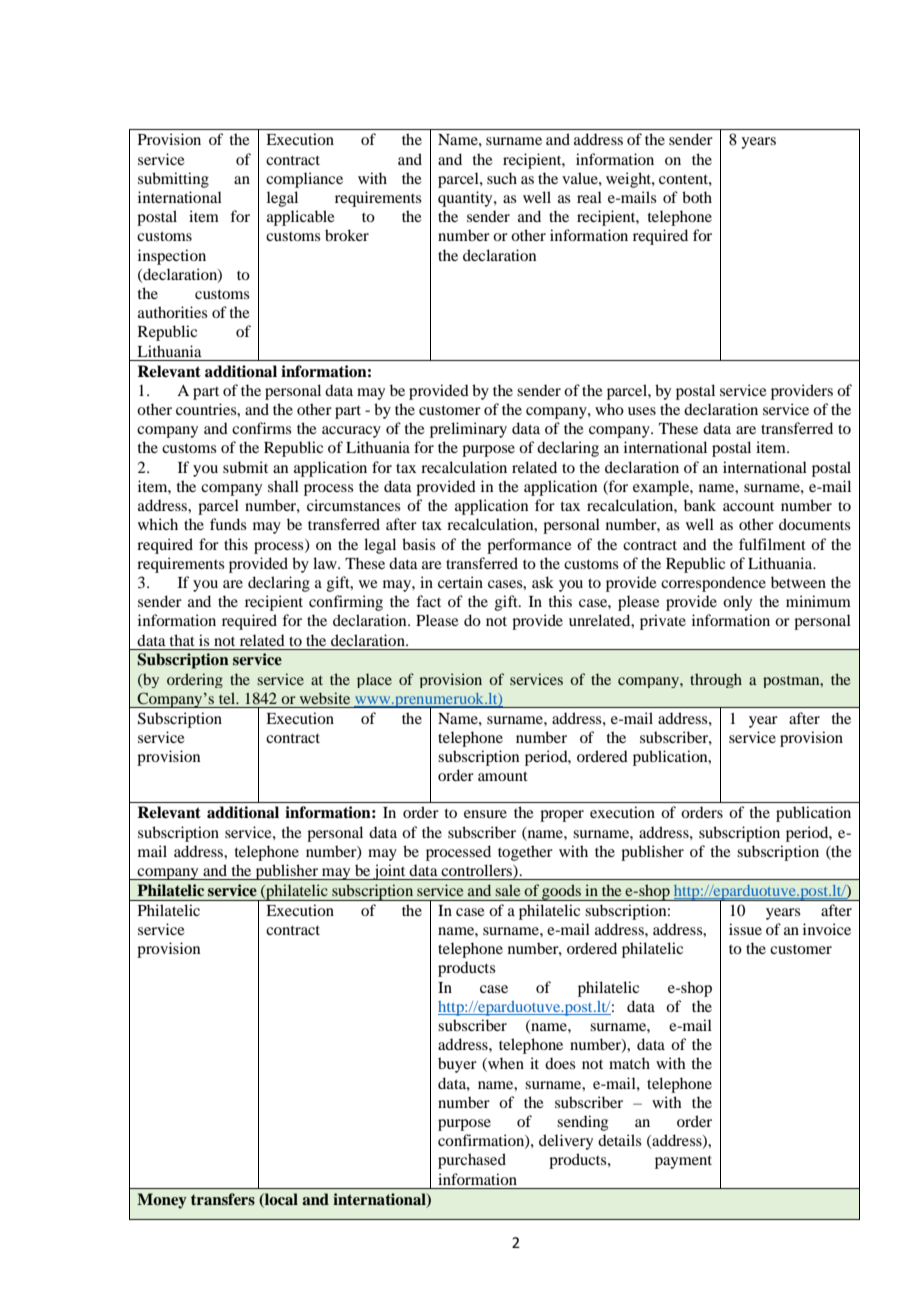  I want to click on amount, so click(503, 776).
